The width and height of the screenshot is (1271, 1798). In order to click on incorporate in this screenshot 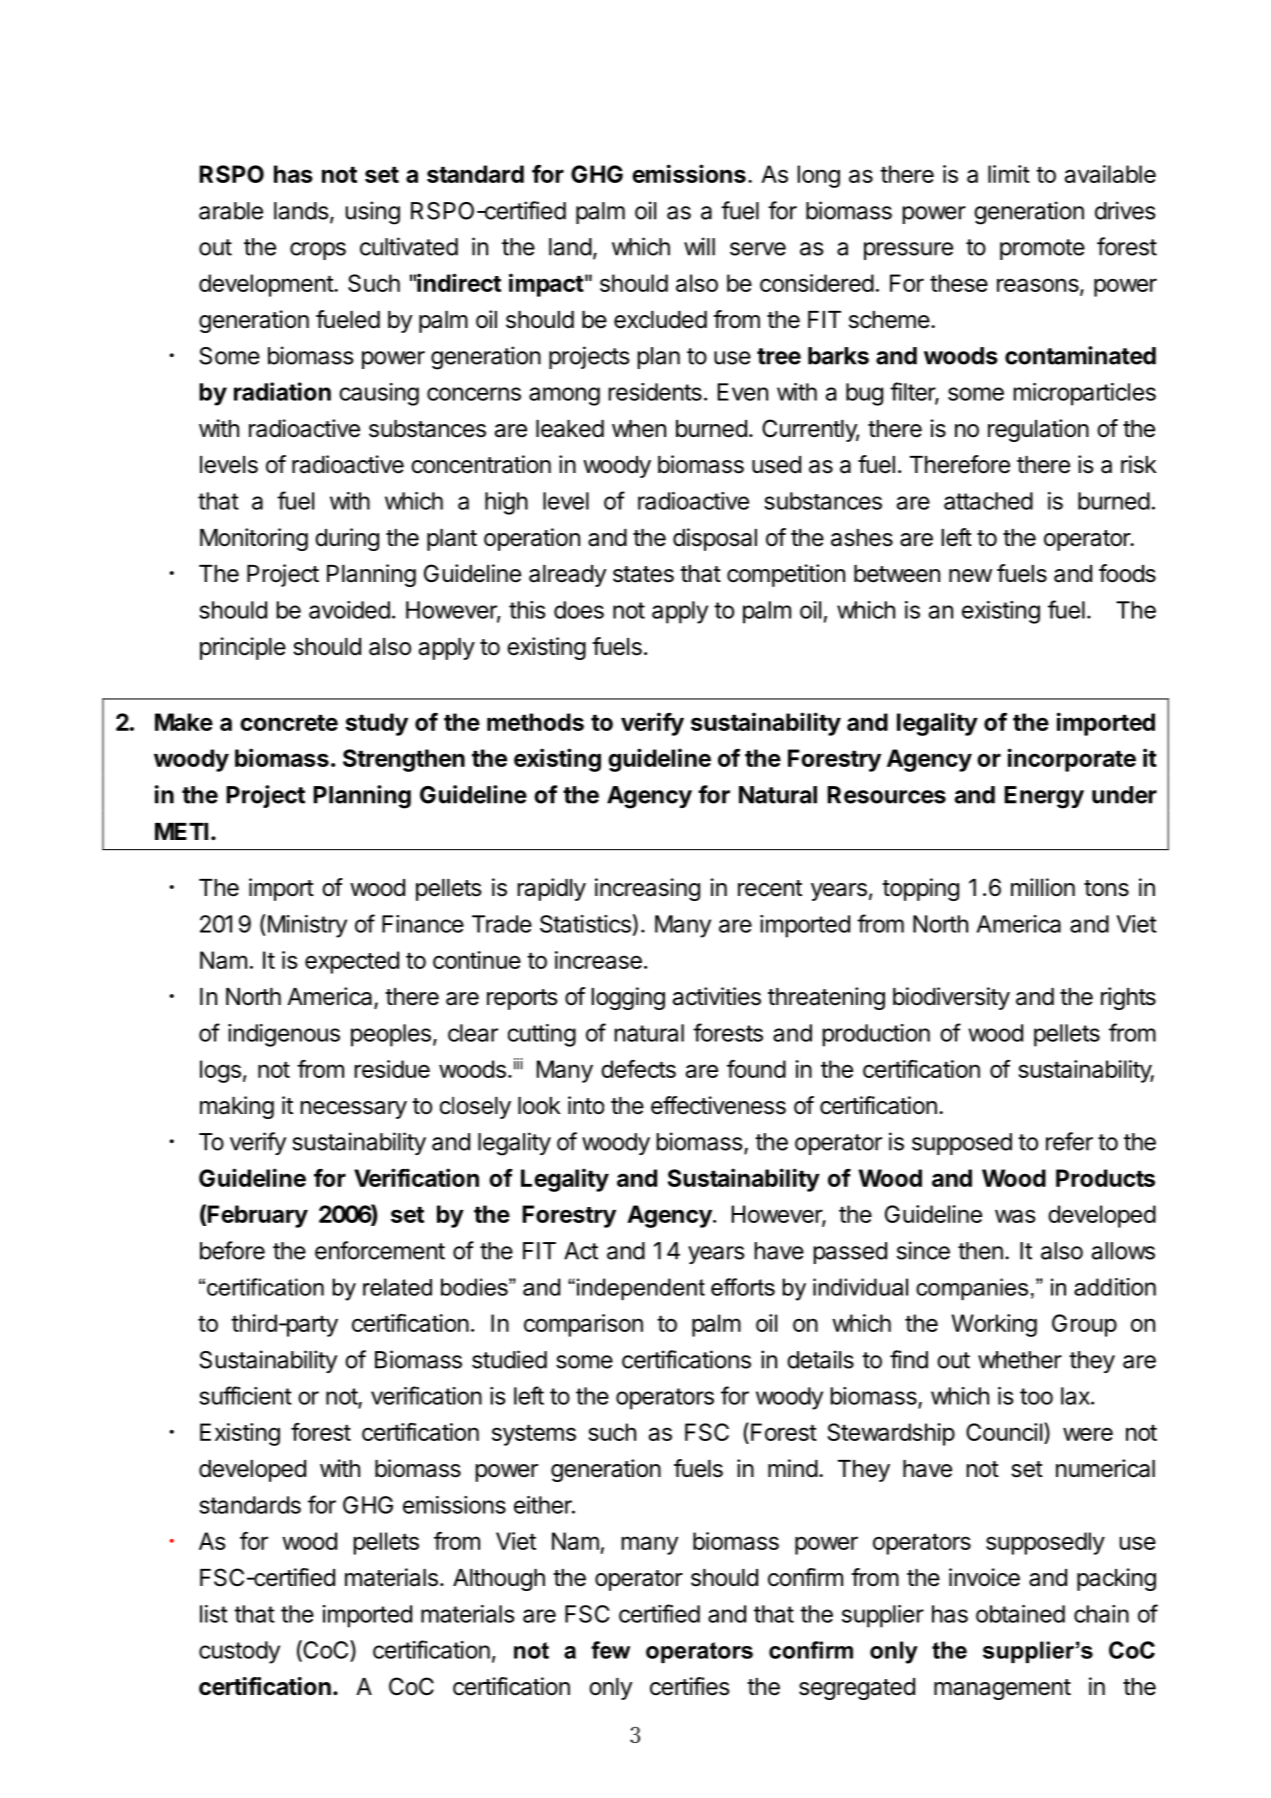, I will do `click(1072, 760)`.
